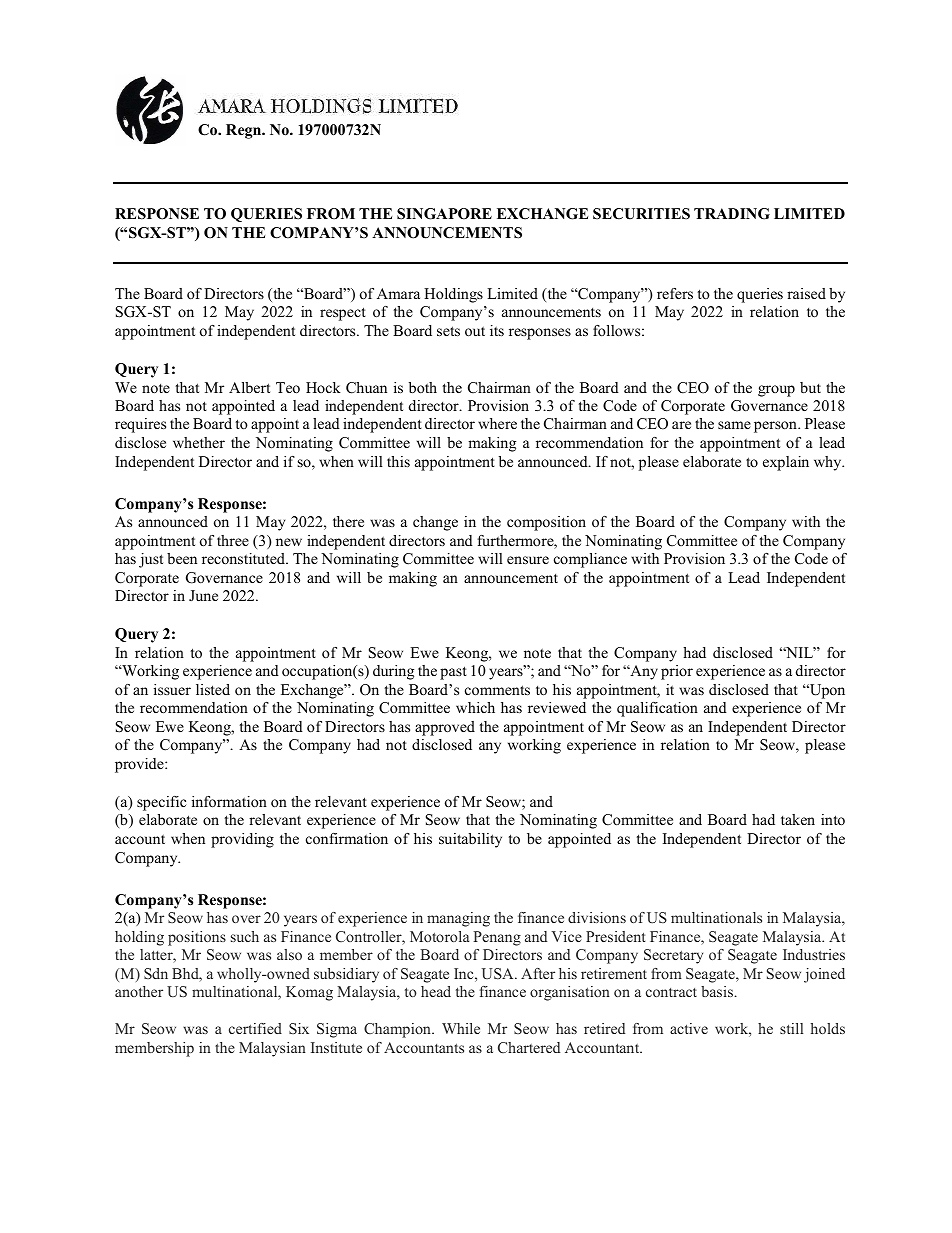 The height and width of the screenshot is (1233, 952). I want to click on information, so click(229, 801).
